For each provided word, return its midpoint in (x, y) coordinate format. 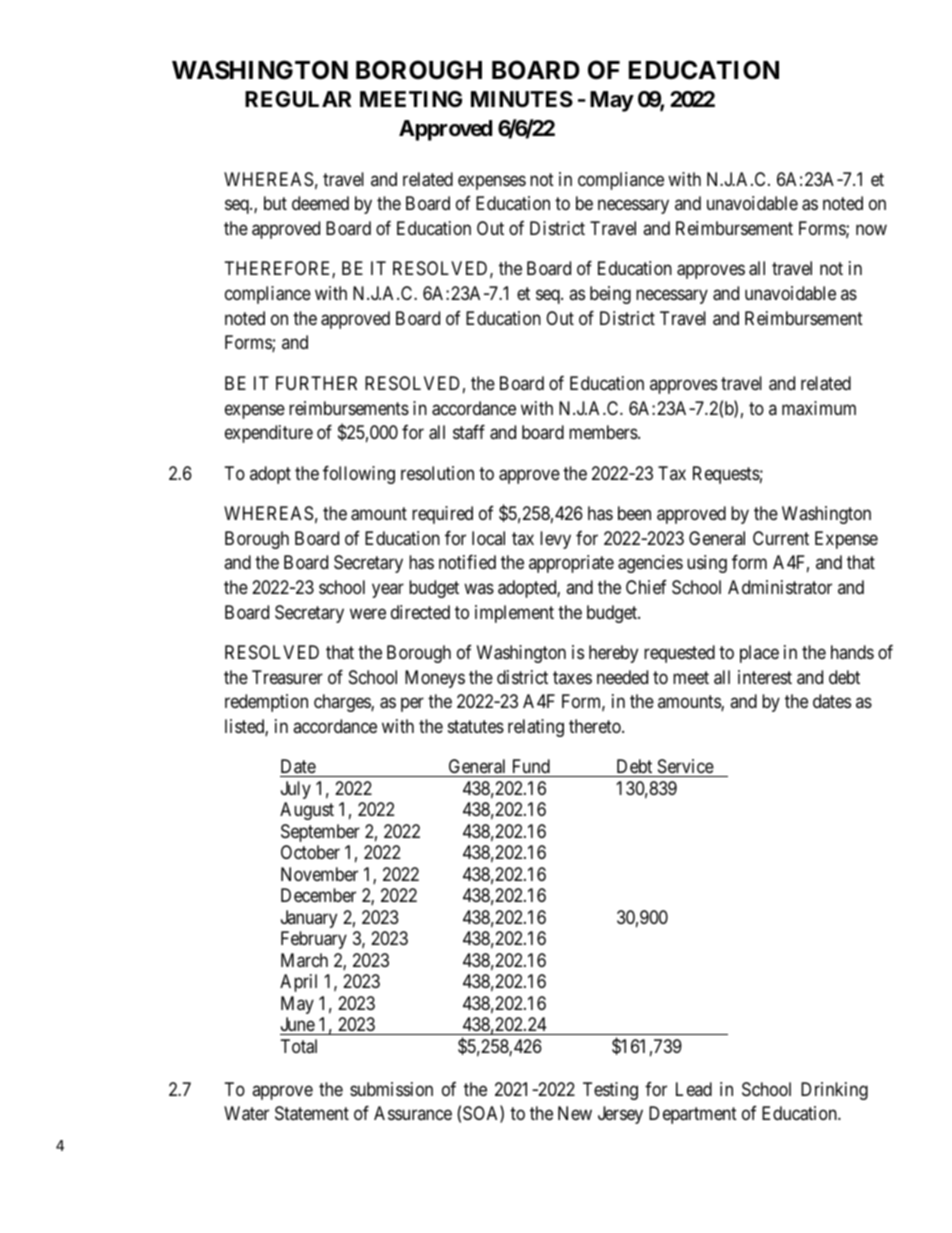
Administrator (780, 587)
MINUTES (522, 99)
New (575, 1113)
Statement (312, 1113)
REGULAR (298, 99)
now (871, 230)
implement (514, 614)
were (368, 613)
